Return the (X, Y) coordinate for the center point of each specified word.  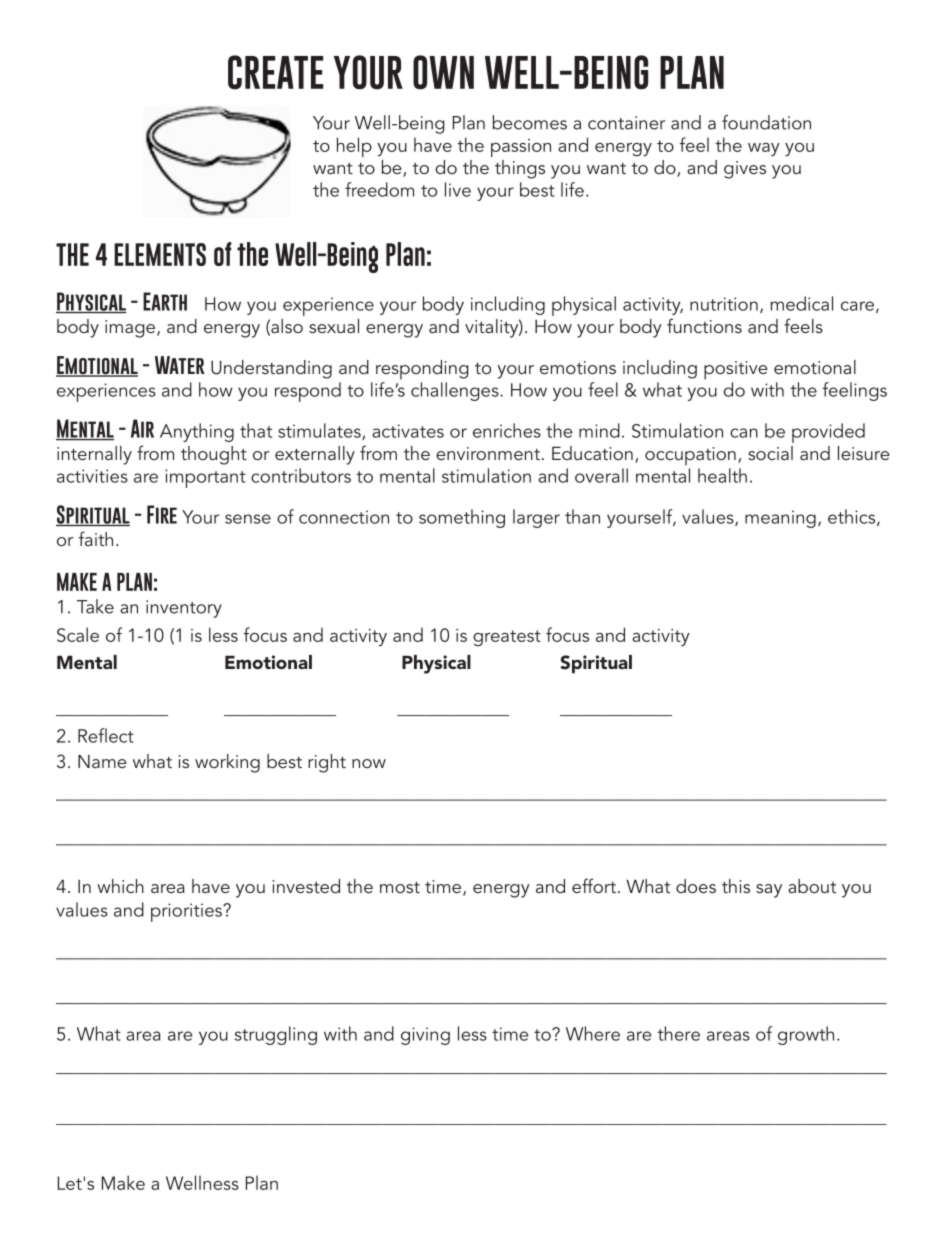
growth (806, 1035)
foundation (766, 122)
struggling (276, 1035)
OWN (443, 72)
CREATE (275, 72)
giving (425, 1036)
